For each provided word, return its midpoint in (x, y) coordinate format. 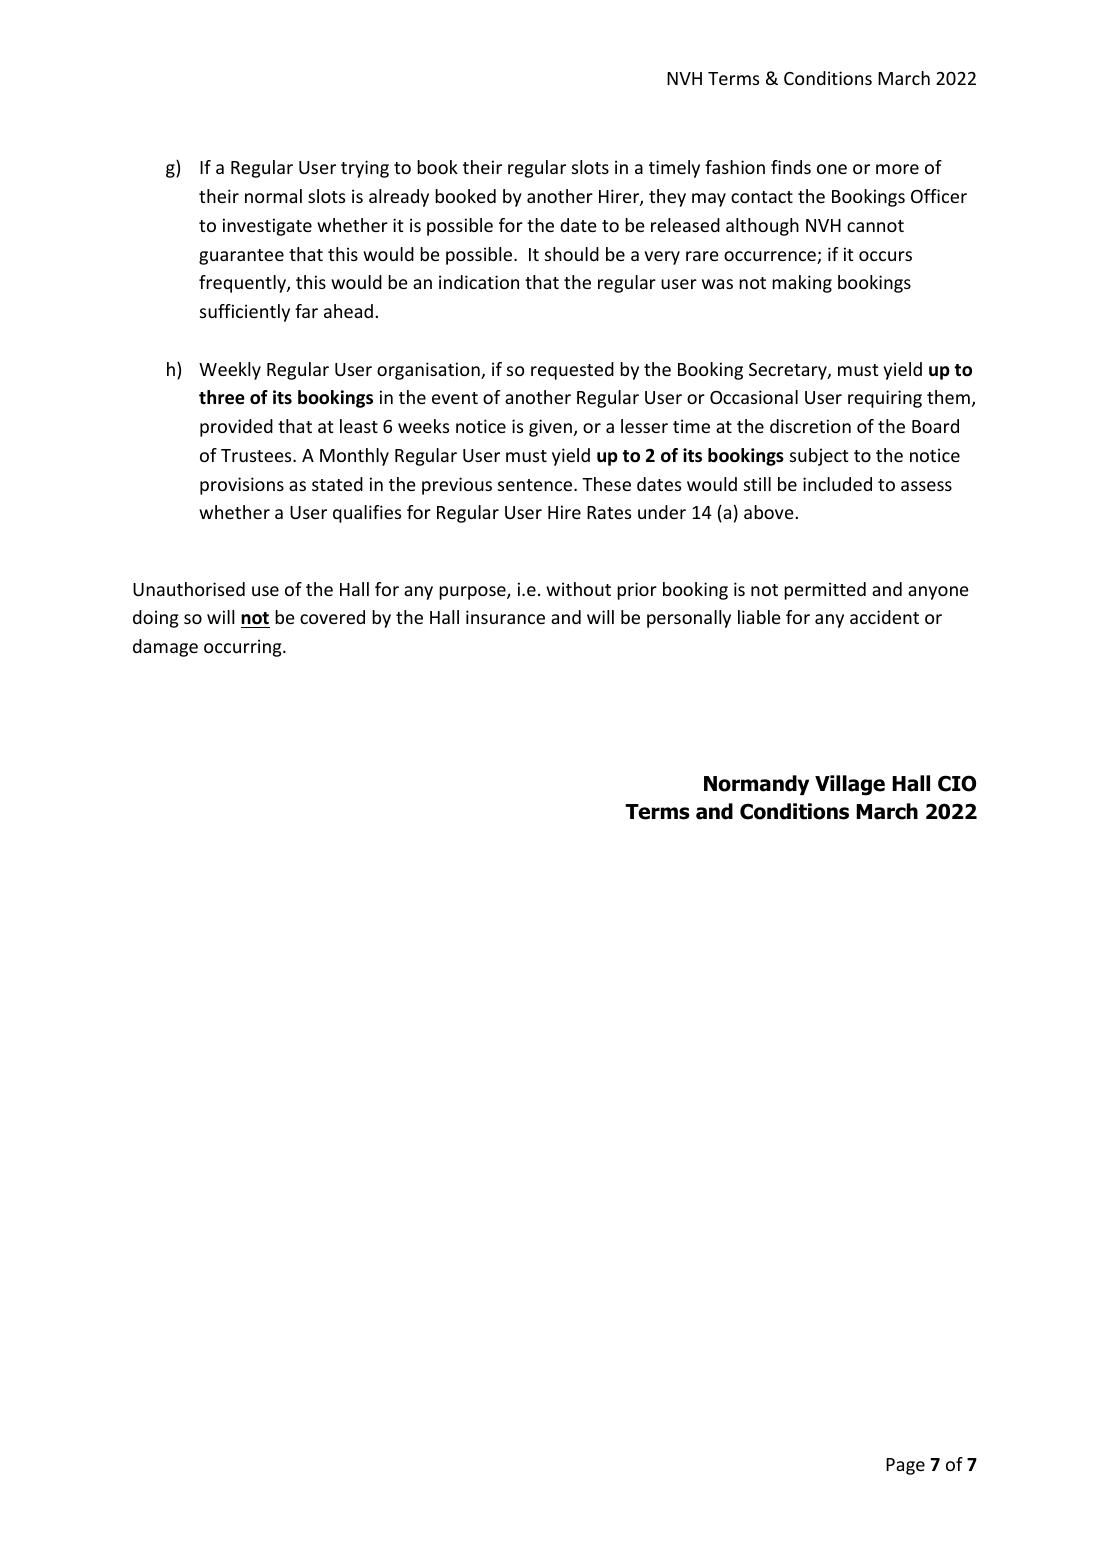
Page (905, 1466)
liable (759, 617)
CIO (957, 783)
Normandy (756, 785)
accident (884, 617)
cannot (875, 226)
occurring (244, 648)
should (572, 254)
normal (273, 196)
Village (850, 785)
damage (165, 648)
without (578, 589)
